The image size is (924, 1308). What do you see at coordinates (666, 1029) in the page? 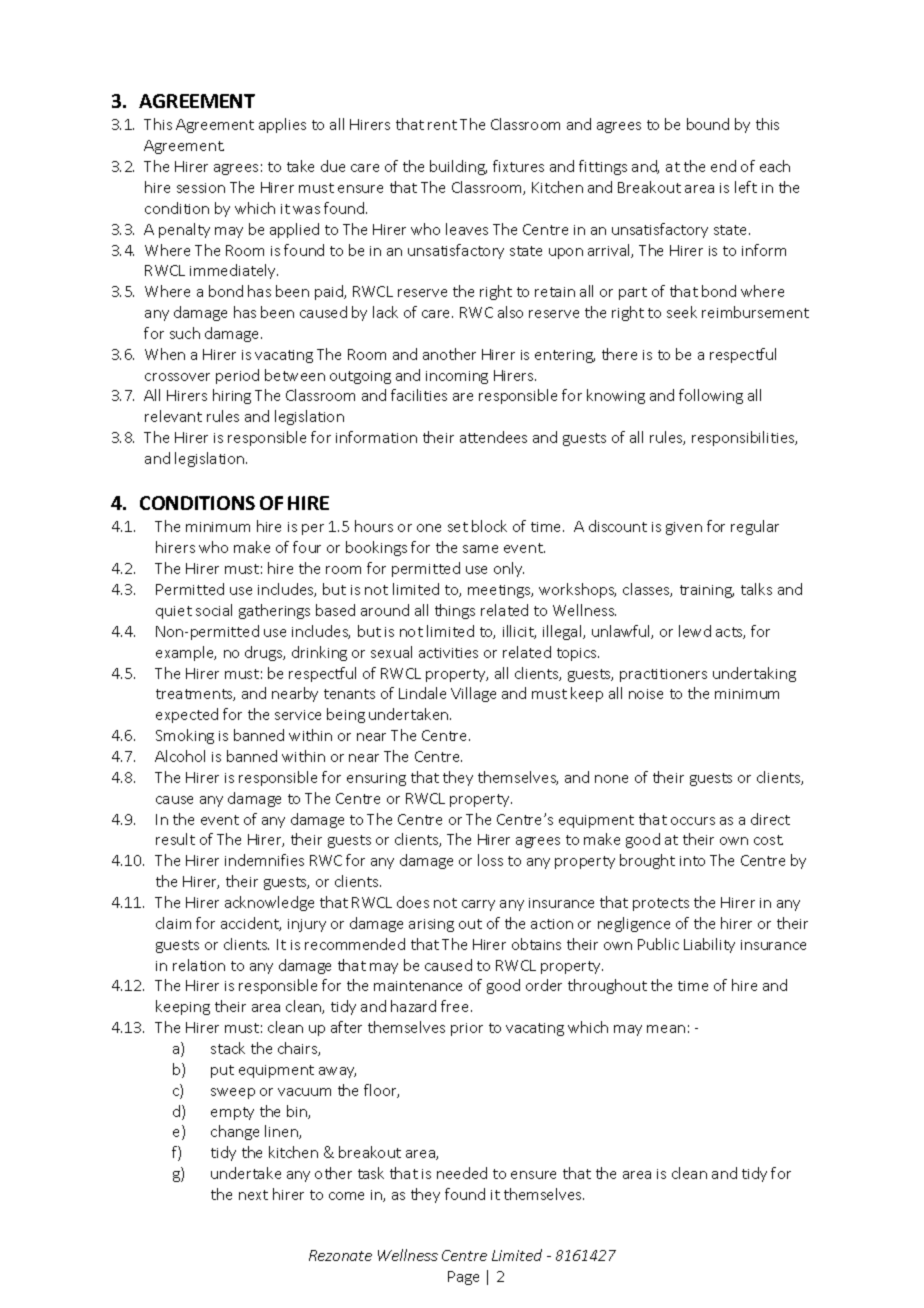
I see `mean` at bounding box center [666, 1029].
